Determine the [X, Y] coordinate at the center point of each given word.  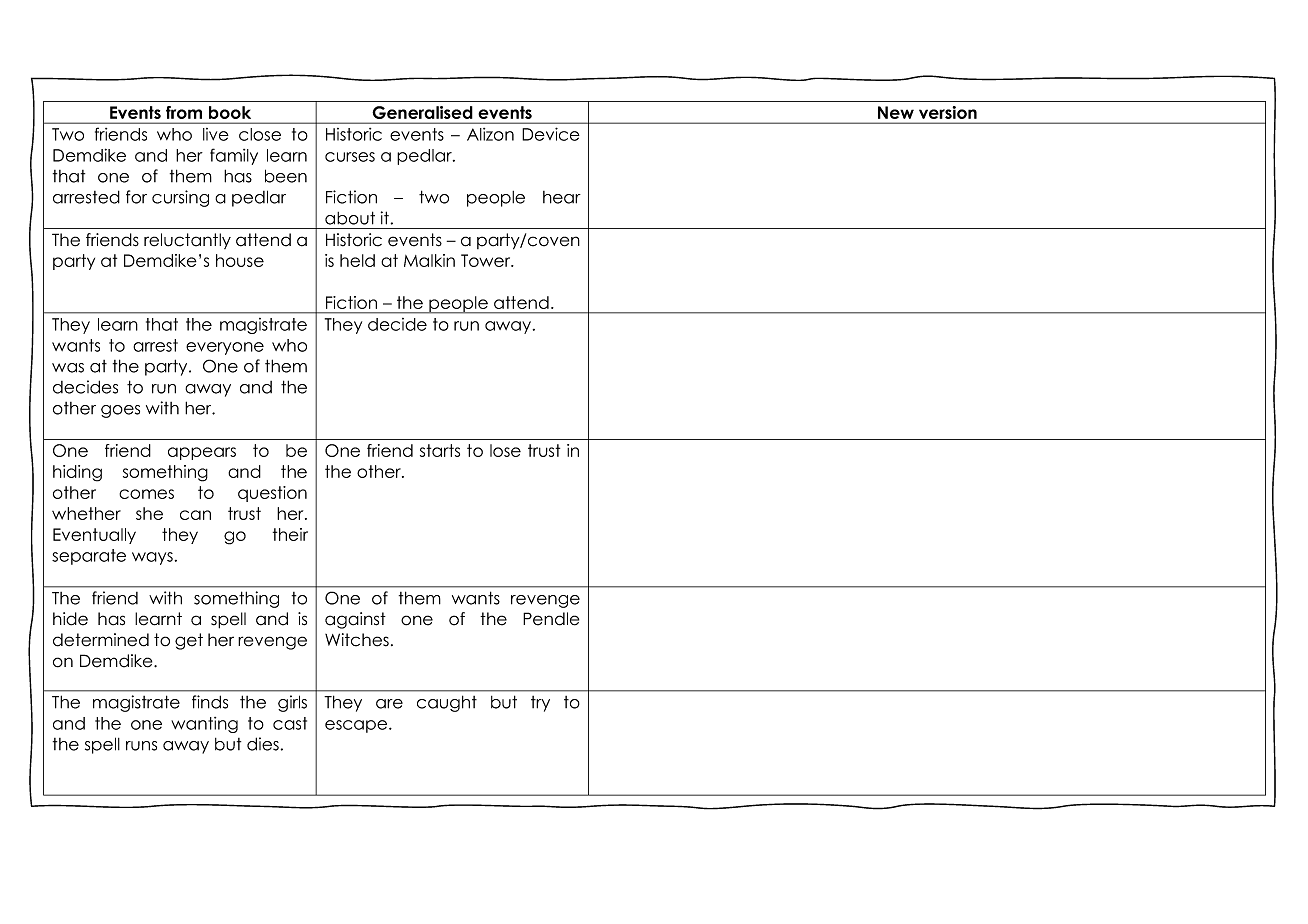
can [195, 515]
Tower [487, 260]
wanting [204, 725]
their [290, 534]
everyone [225, 348]
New [896, 112]
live [216, 134]
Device [551, 134]
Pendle [551, 619]
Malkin [429, 260]
